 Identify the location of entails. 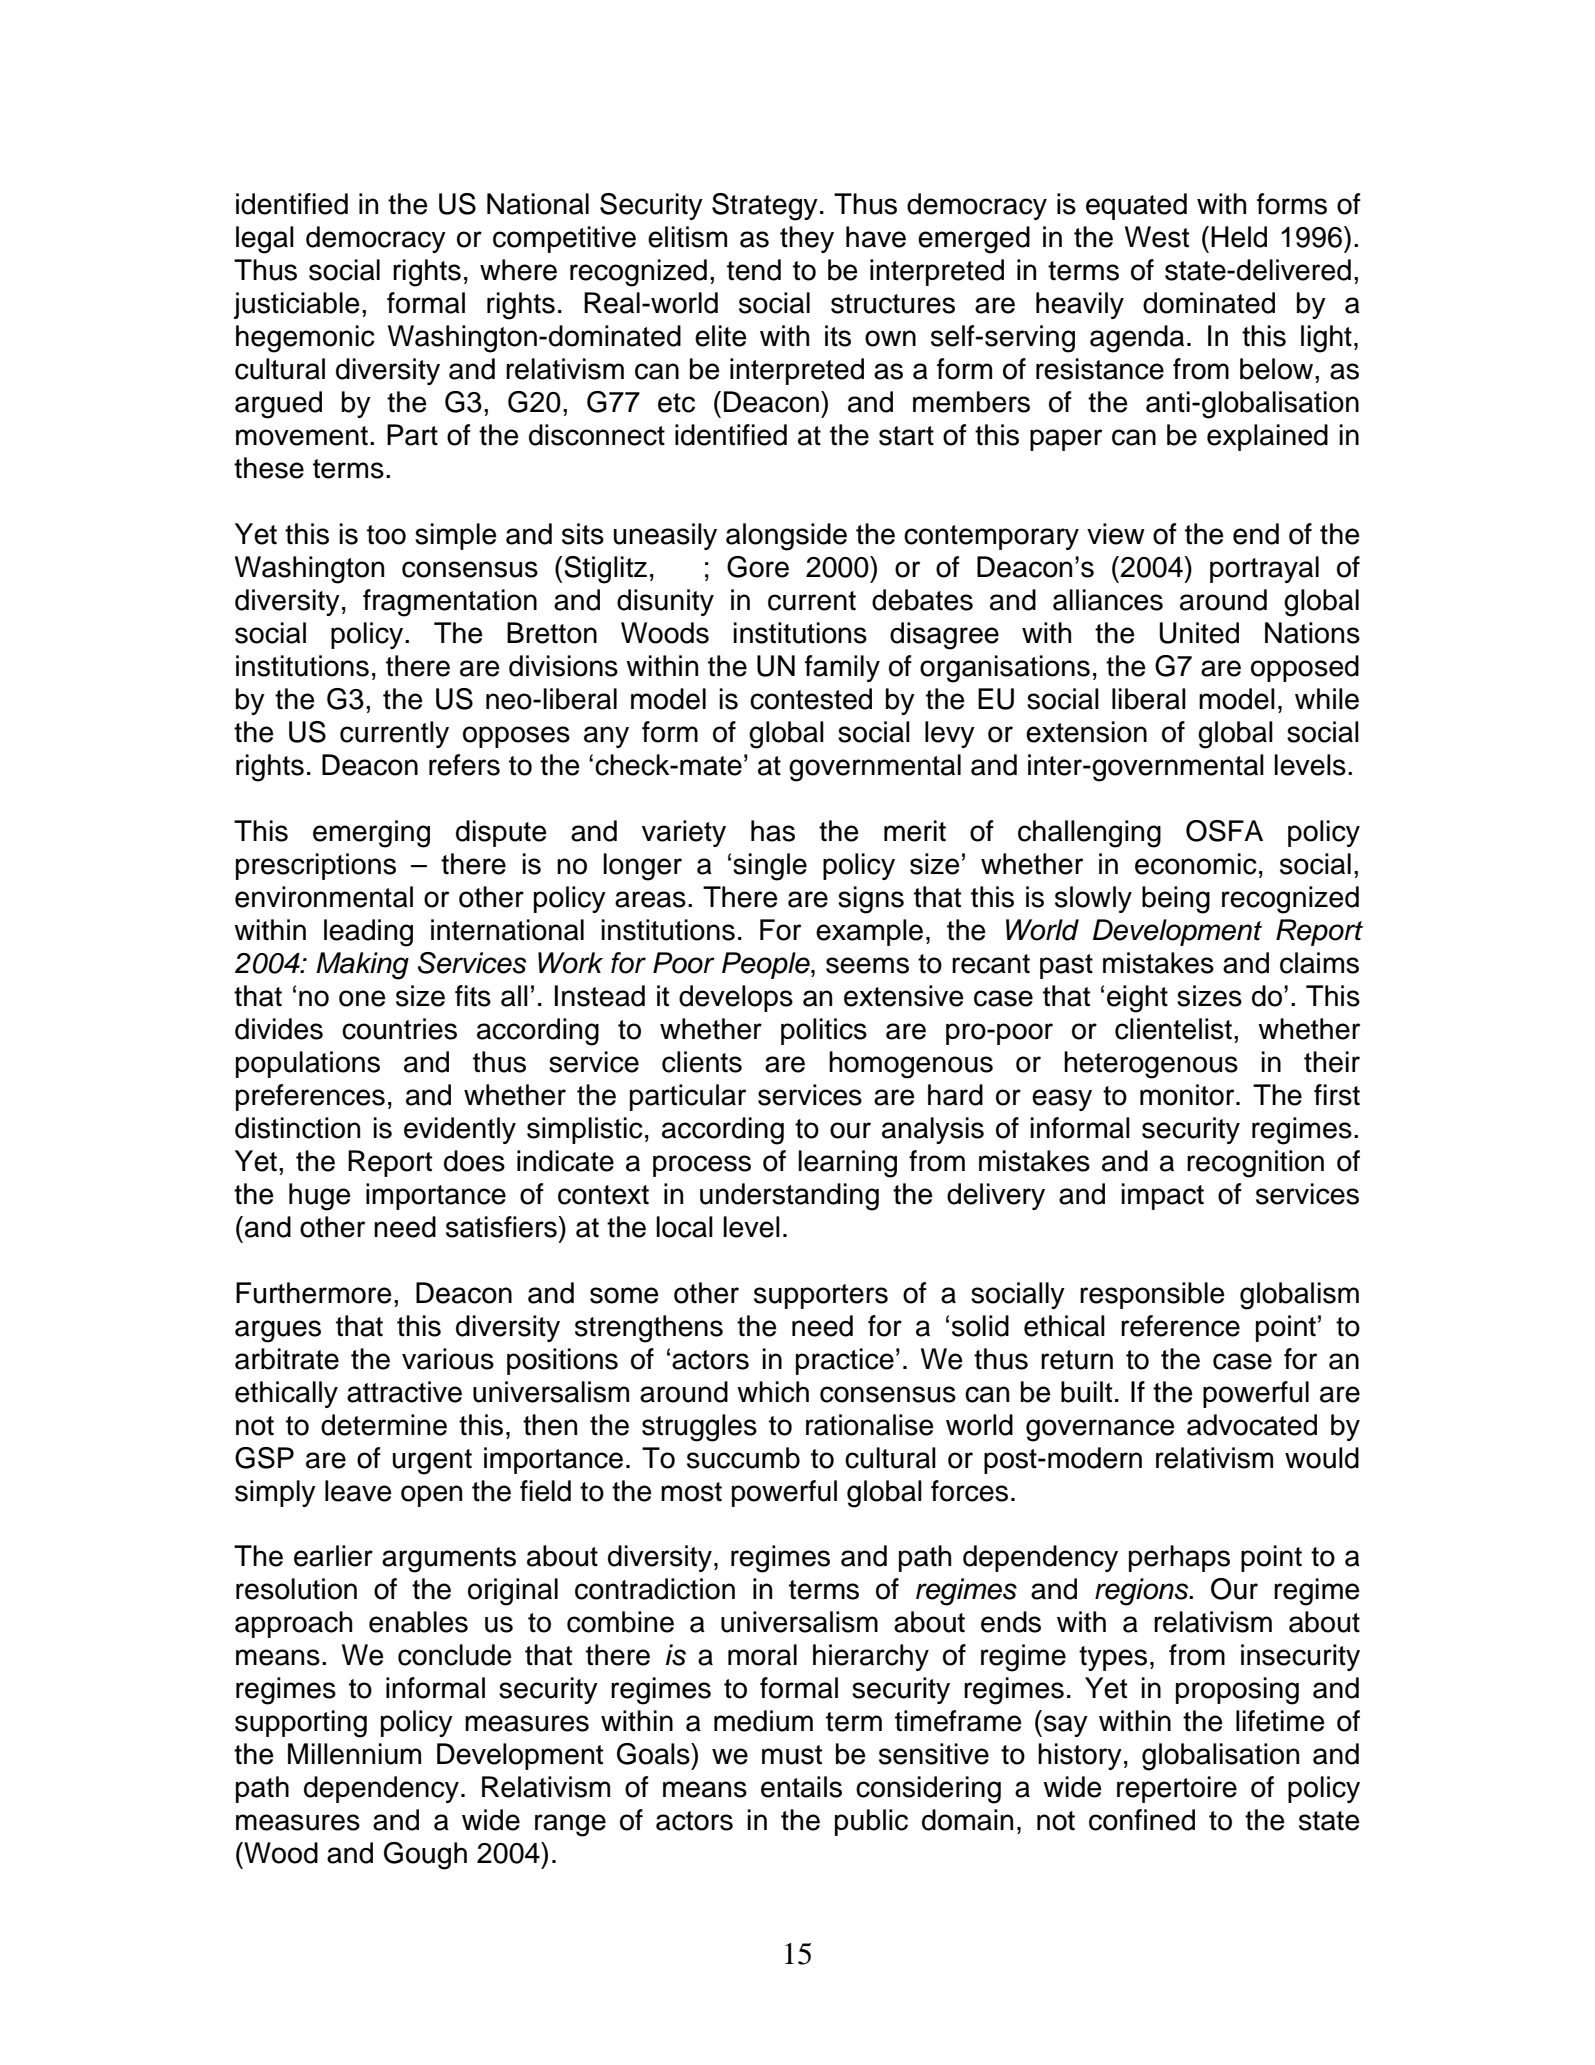
(801, 1787).
